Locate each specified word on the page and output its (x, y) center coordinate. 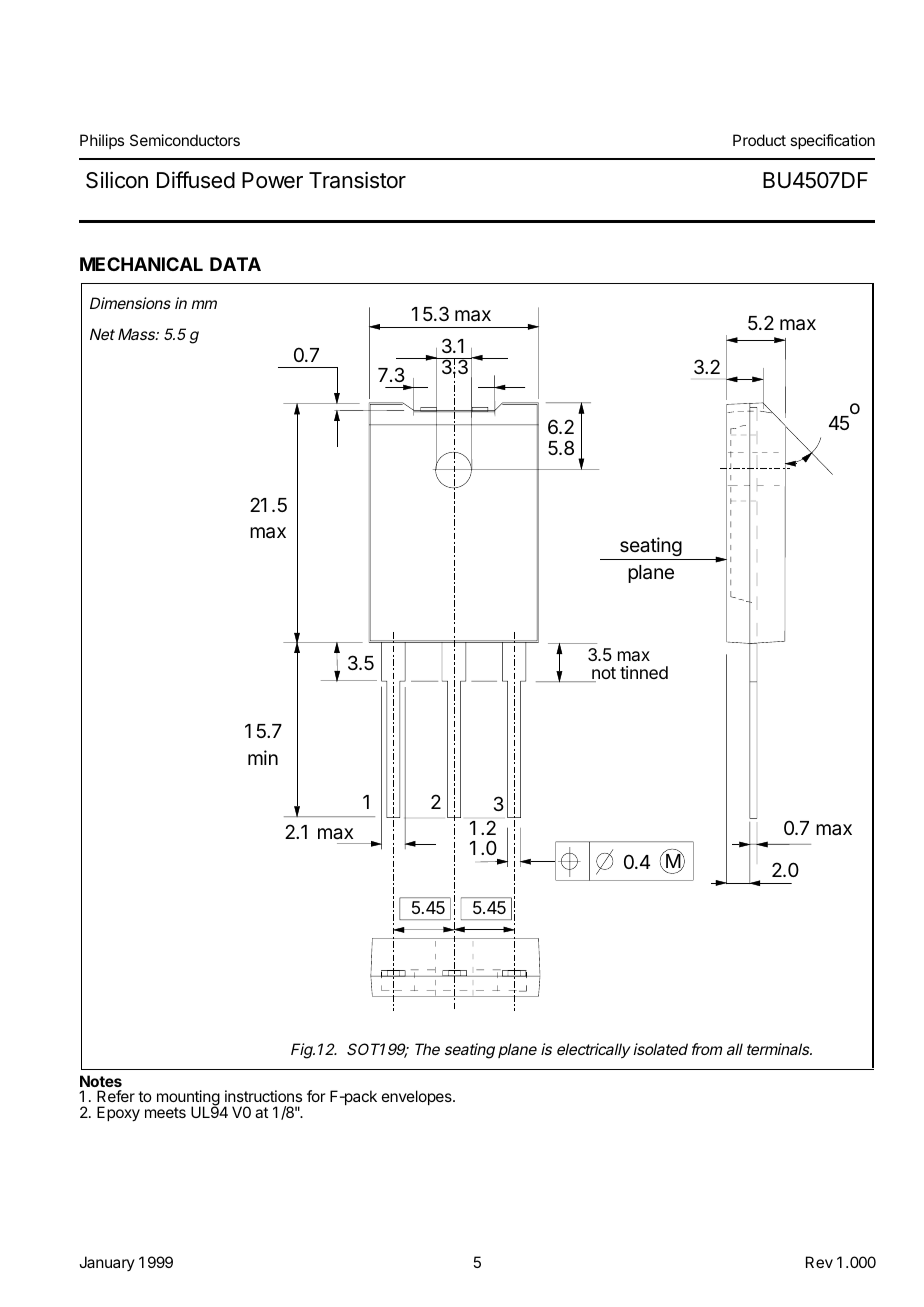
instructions (263, 1096)
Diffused (196, 180)
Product (759, 140)
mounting (188, 1099)
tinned (644, 672)
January (107, 1263)
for (316, 1096)
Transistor (357, 180)
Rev (819, 1262)
